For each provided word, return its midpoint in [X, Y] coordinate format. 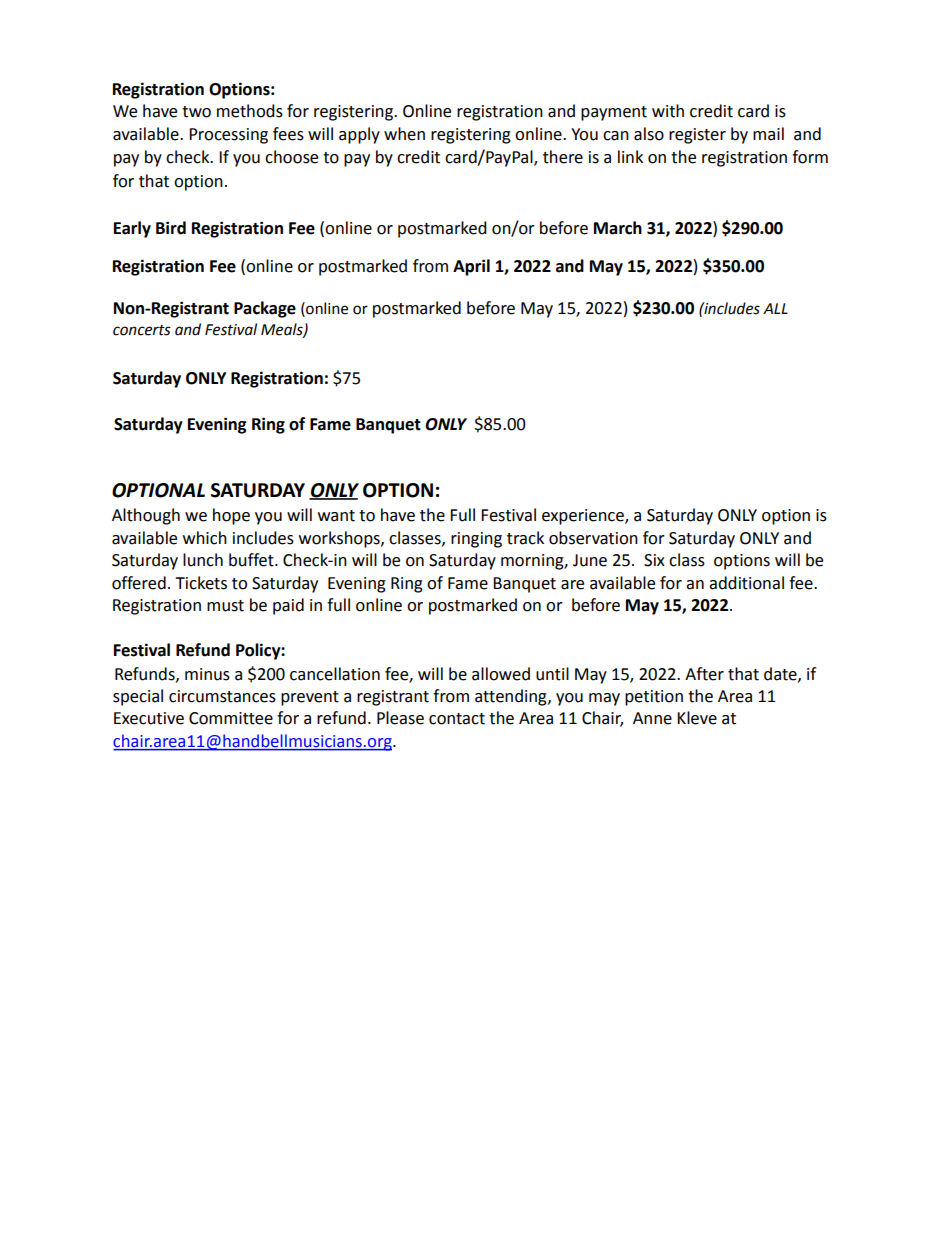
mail [768, 134]
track [525, 538]
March [618, 228]
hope [231, 516]
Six [654, 560]
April [471, 267]
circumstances [222, 696]
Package [265, 309]
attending [512, 697]
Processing [228, 136]
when [404, 134]
